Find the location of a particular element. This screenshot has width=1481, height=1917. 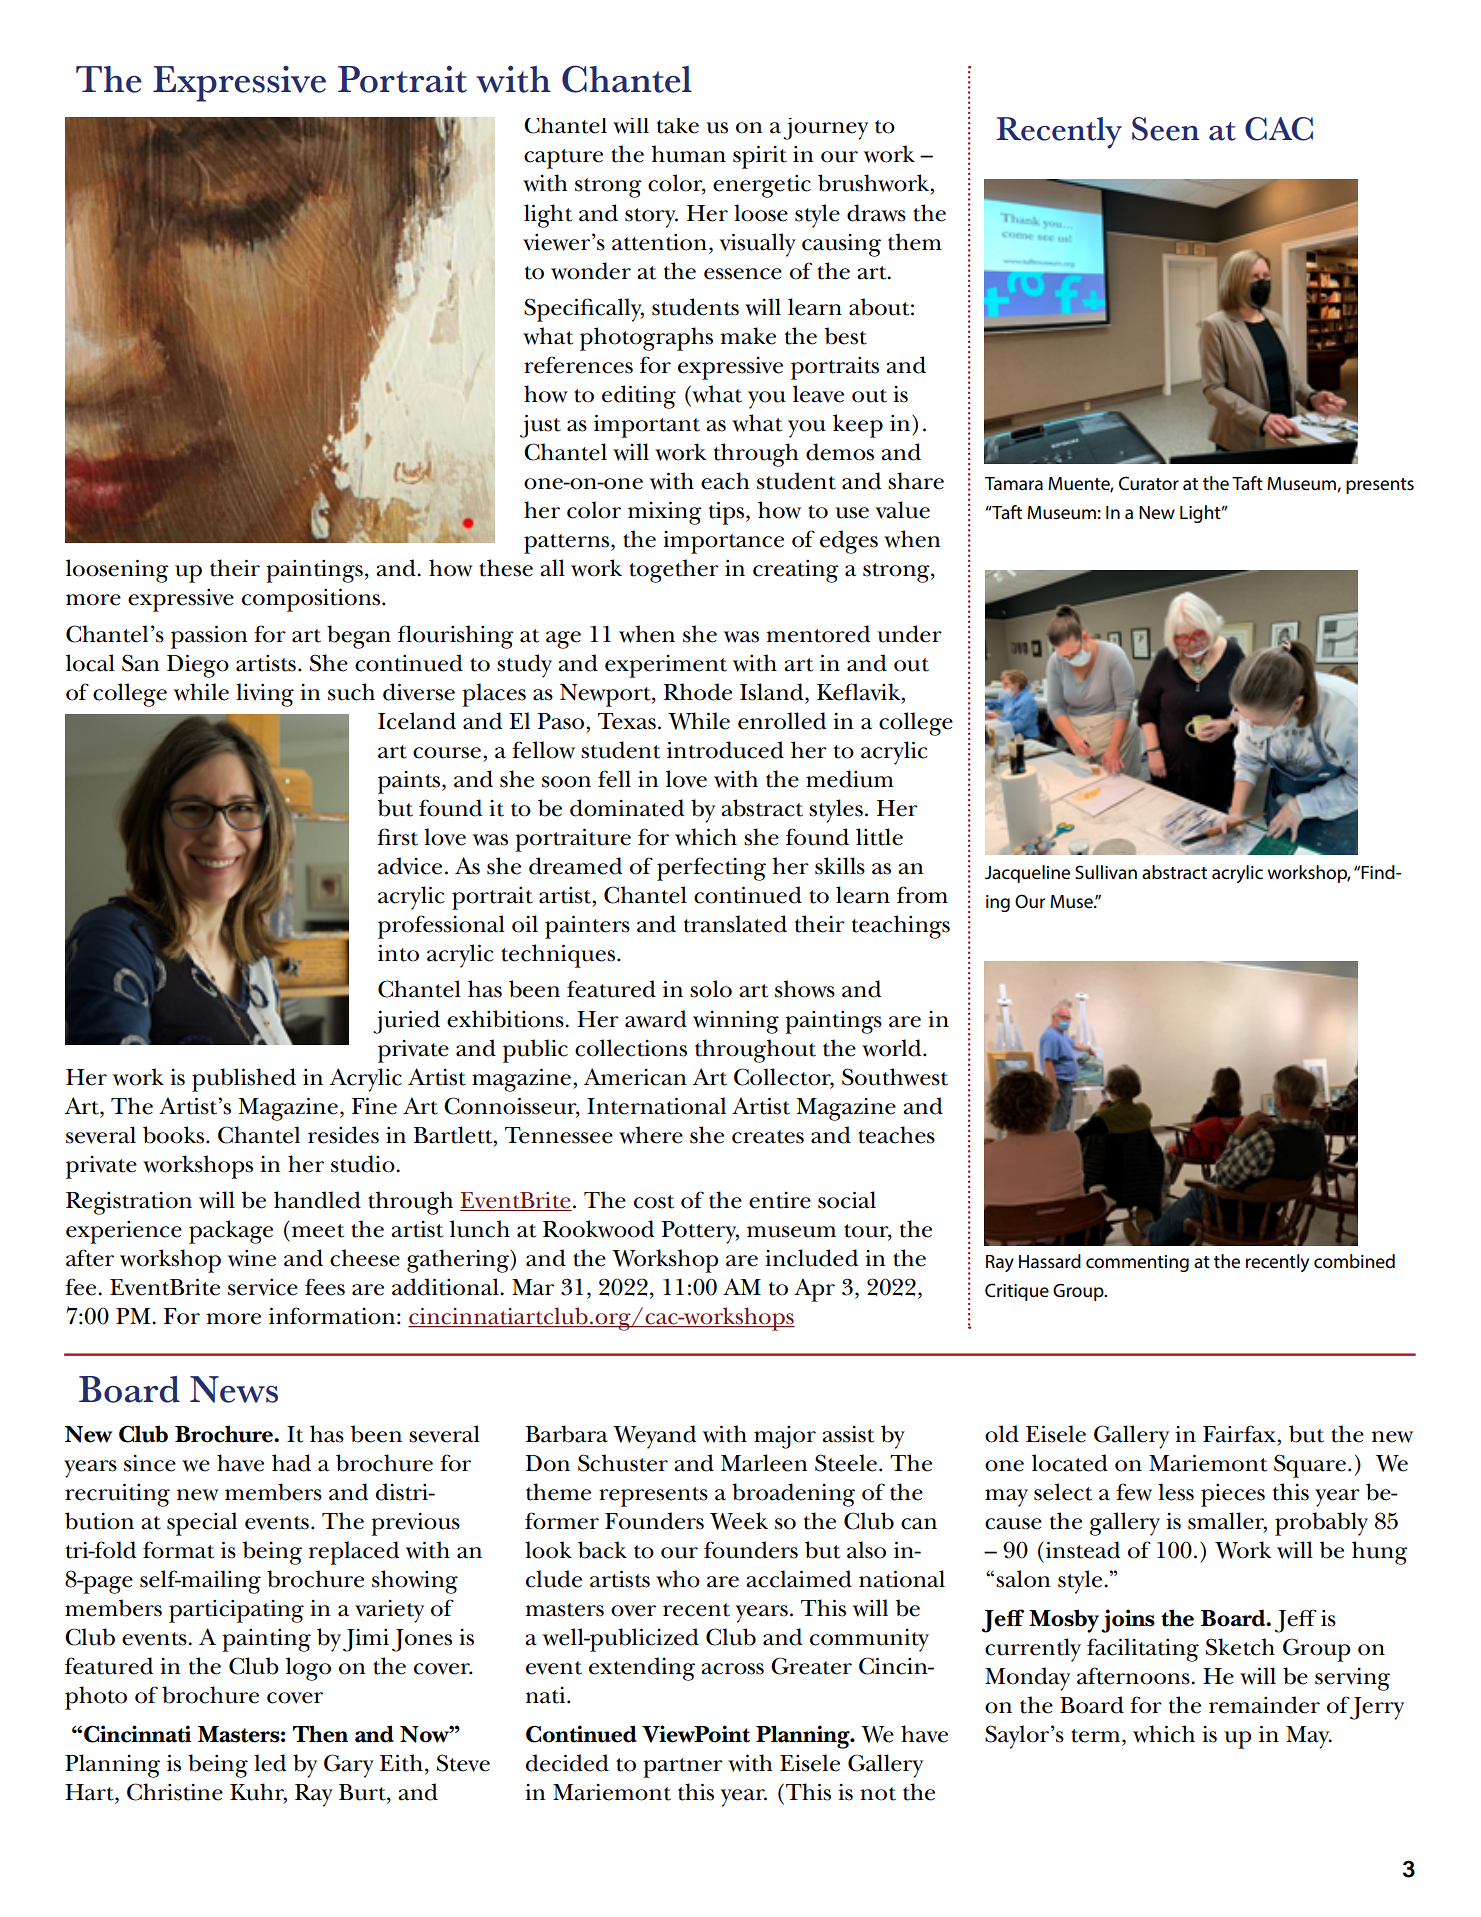

Seen is located at coordinates (1165, 129).
